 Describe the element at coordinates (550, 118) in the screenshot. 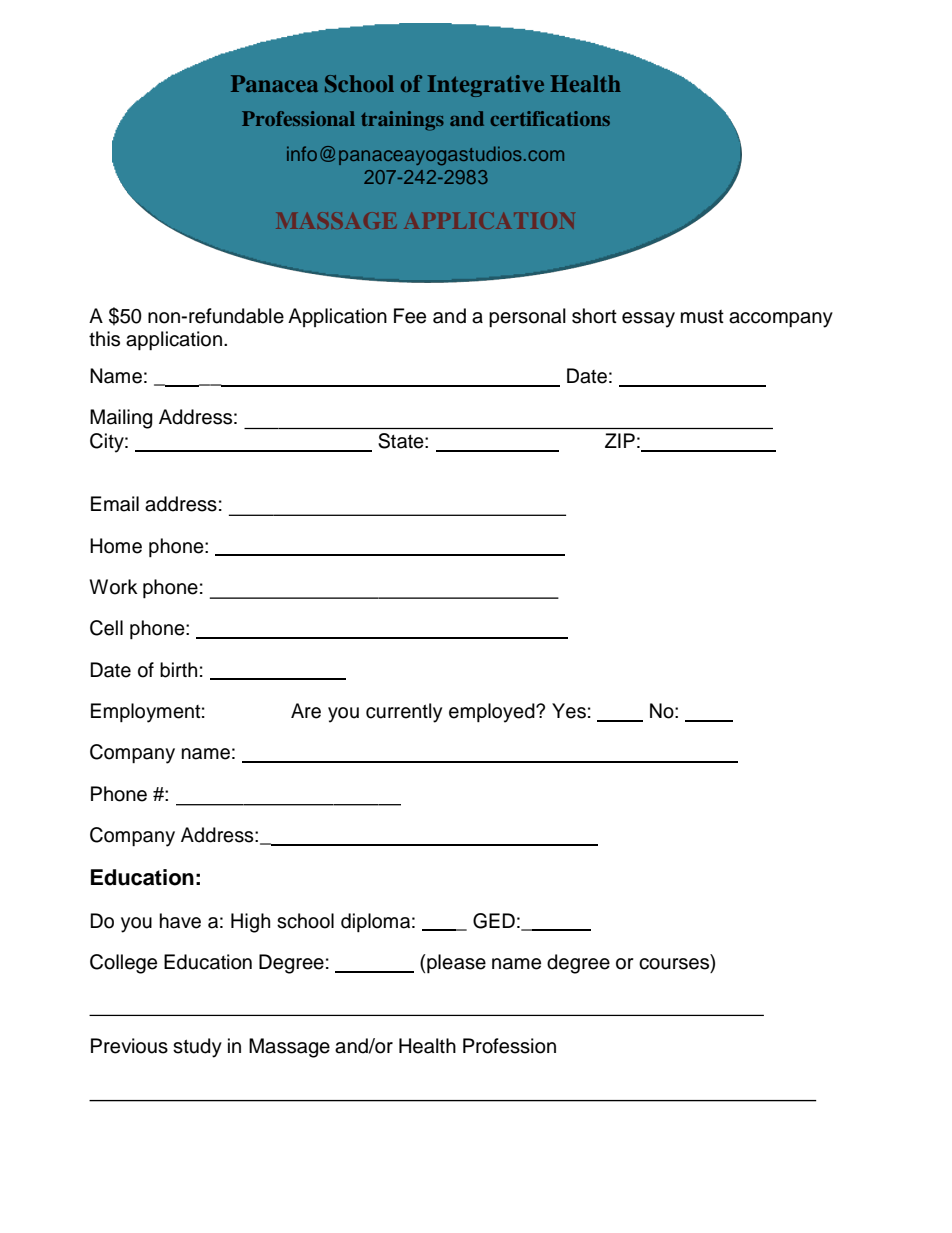

I see `certifications` at that location.
